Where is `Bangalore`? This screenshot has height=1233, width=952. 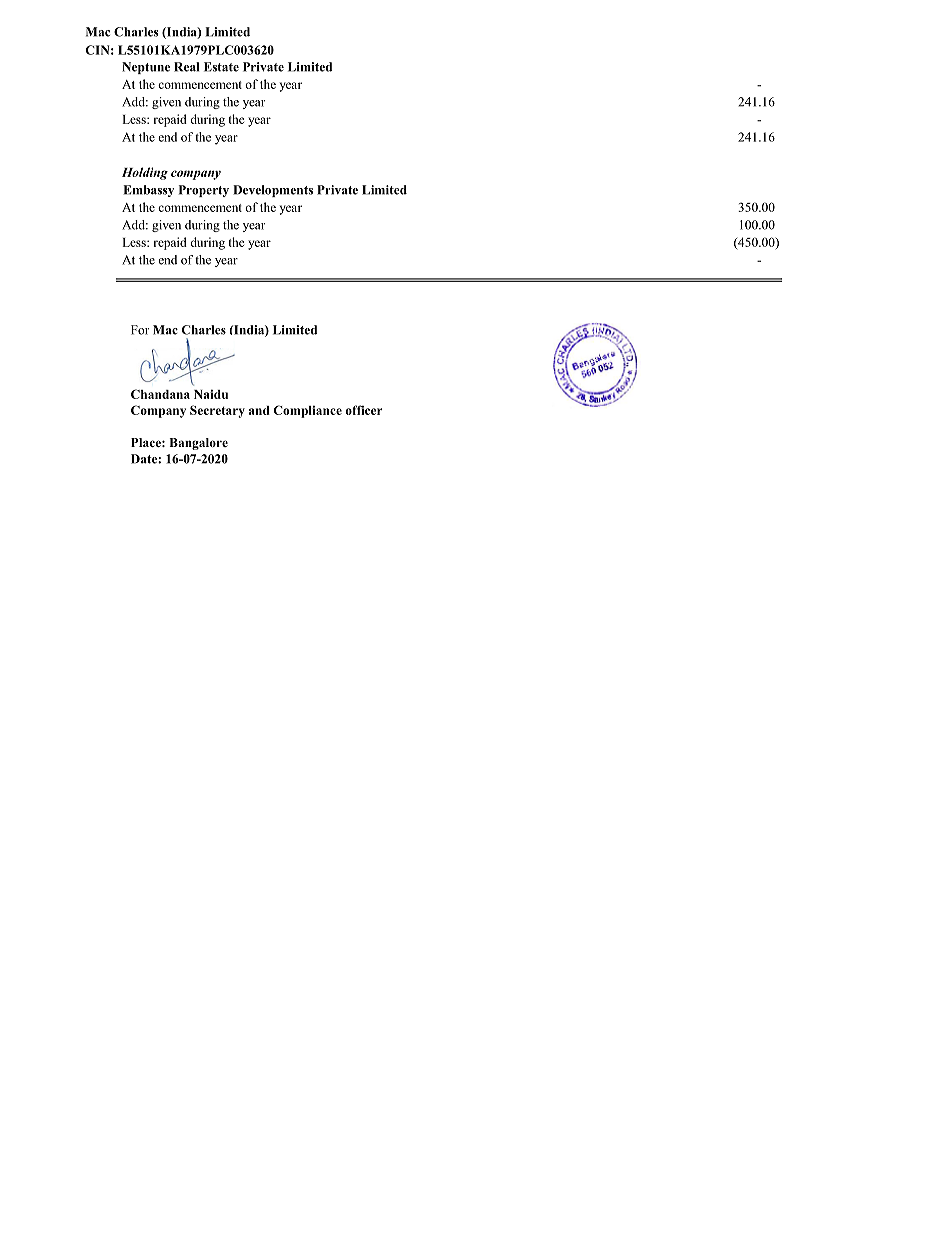 Bangalore is located at coordinates (198, 444).
